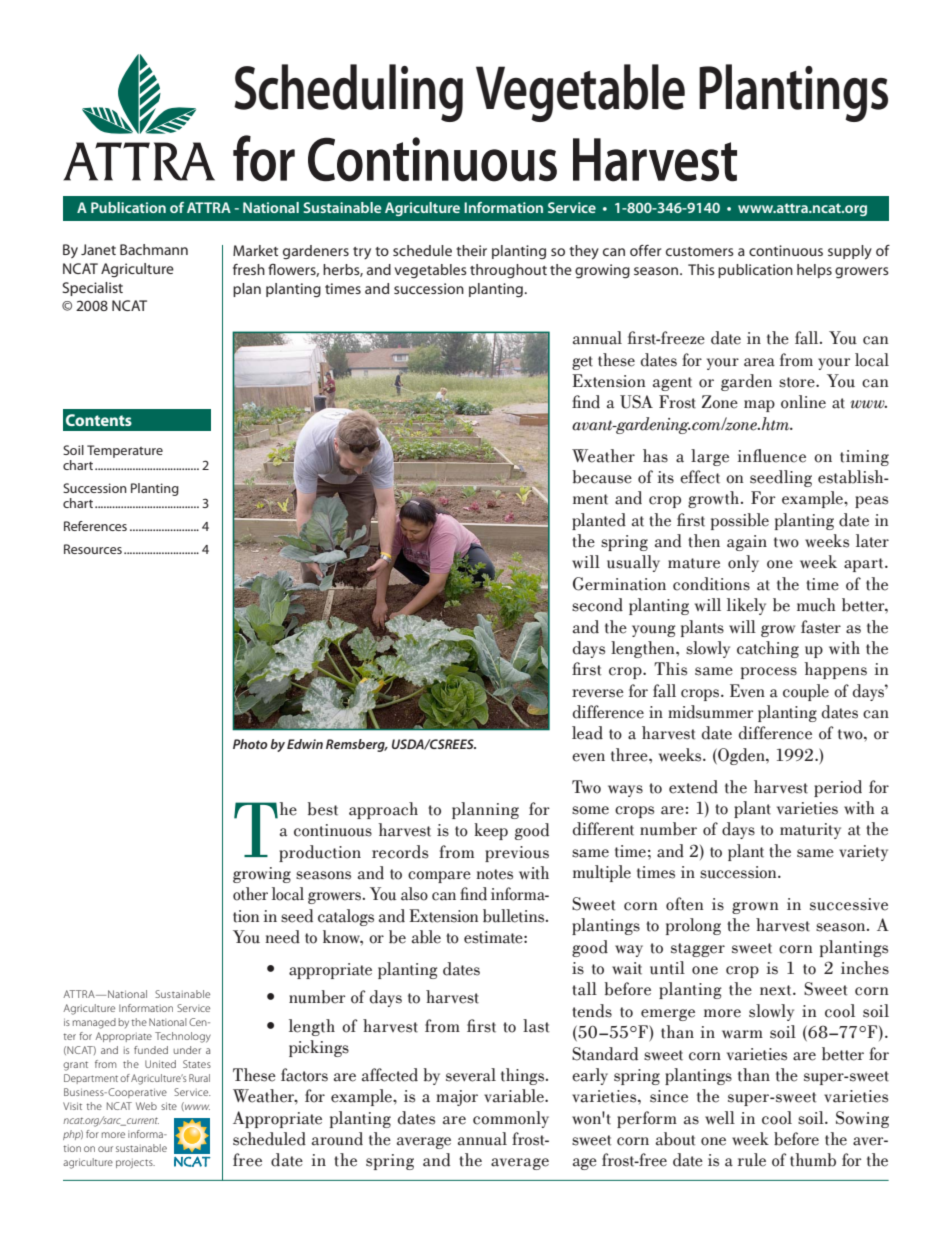  Describe the element at coordinates (597, 605) in the screenshot. I see `second` at that location.
